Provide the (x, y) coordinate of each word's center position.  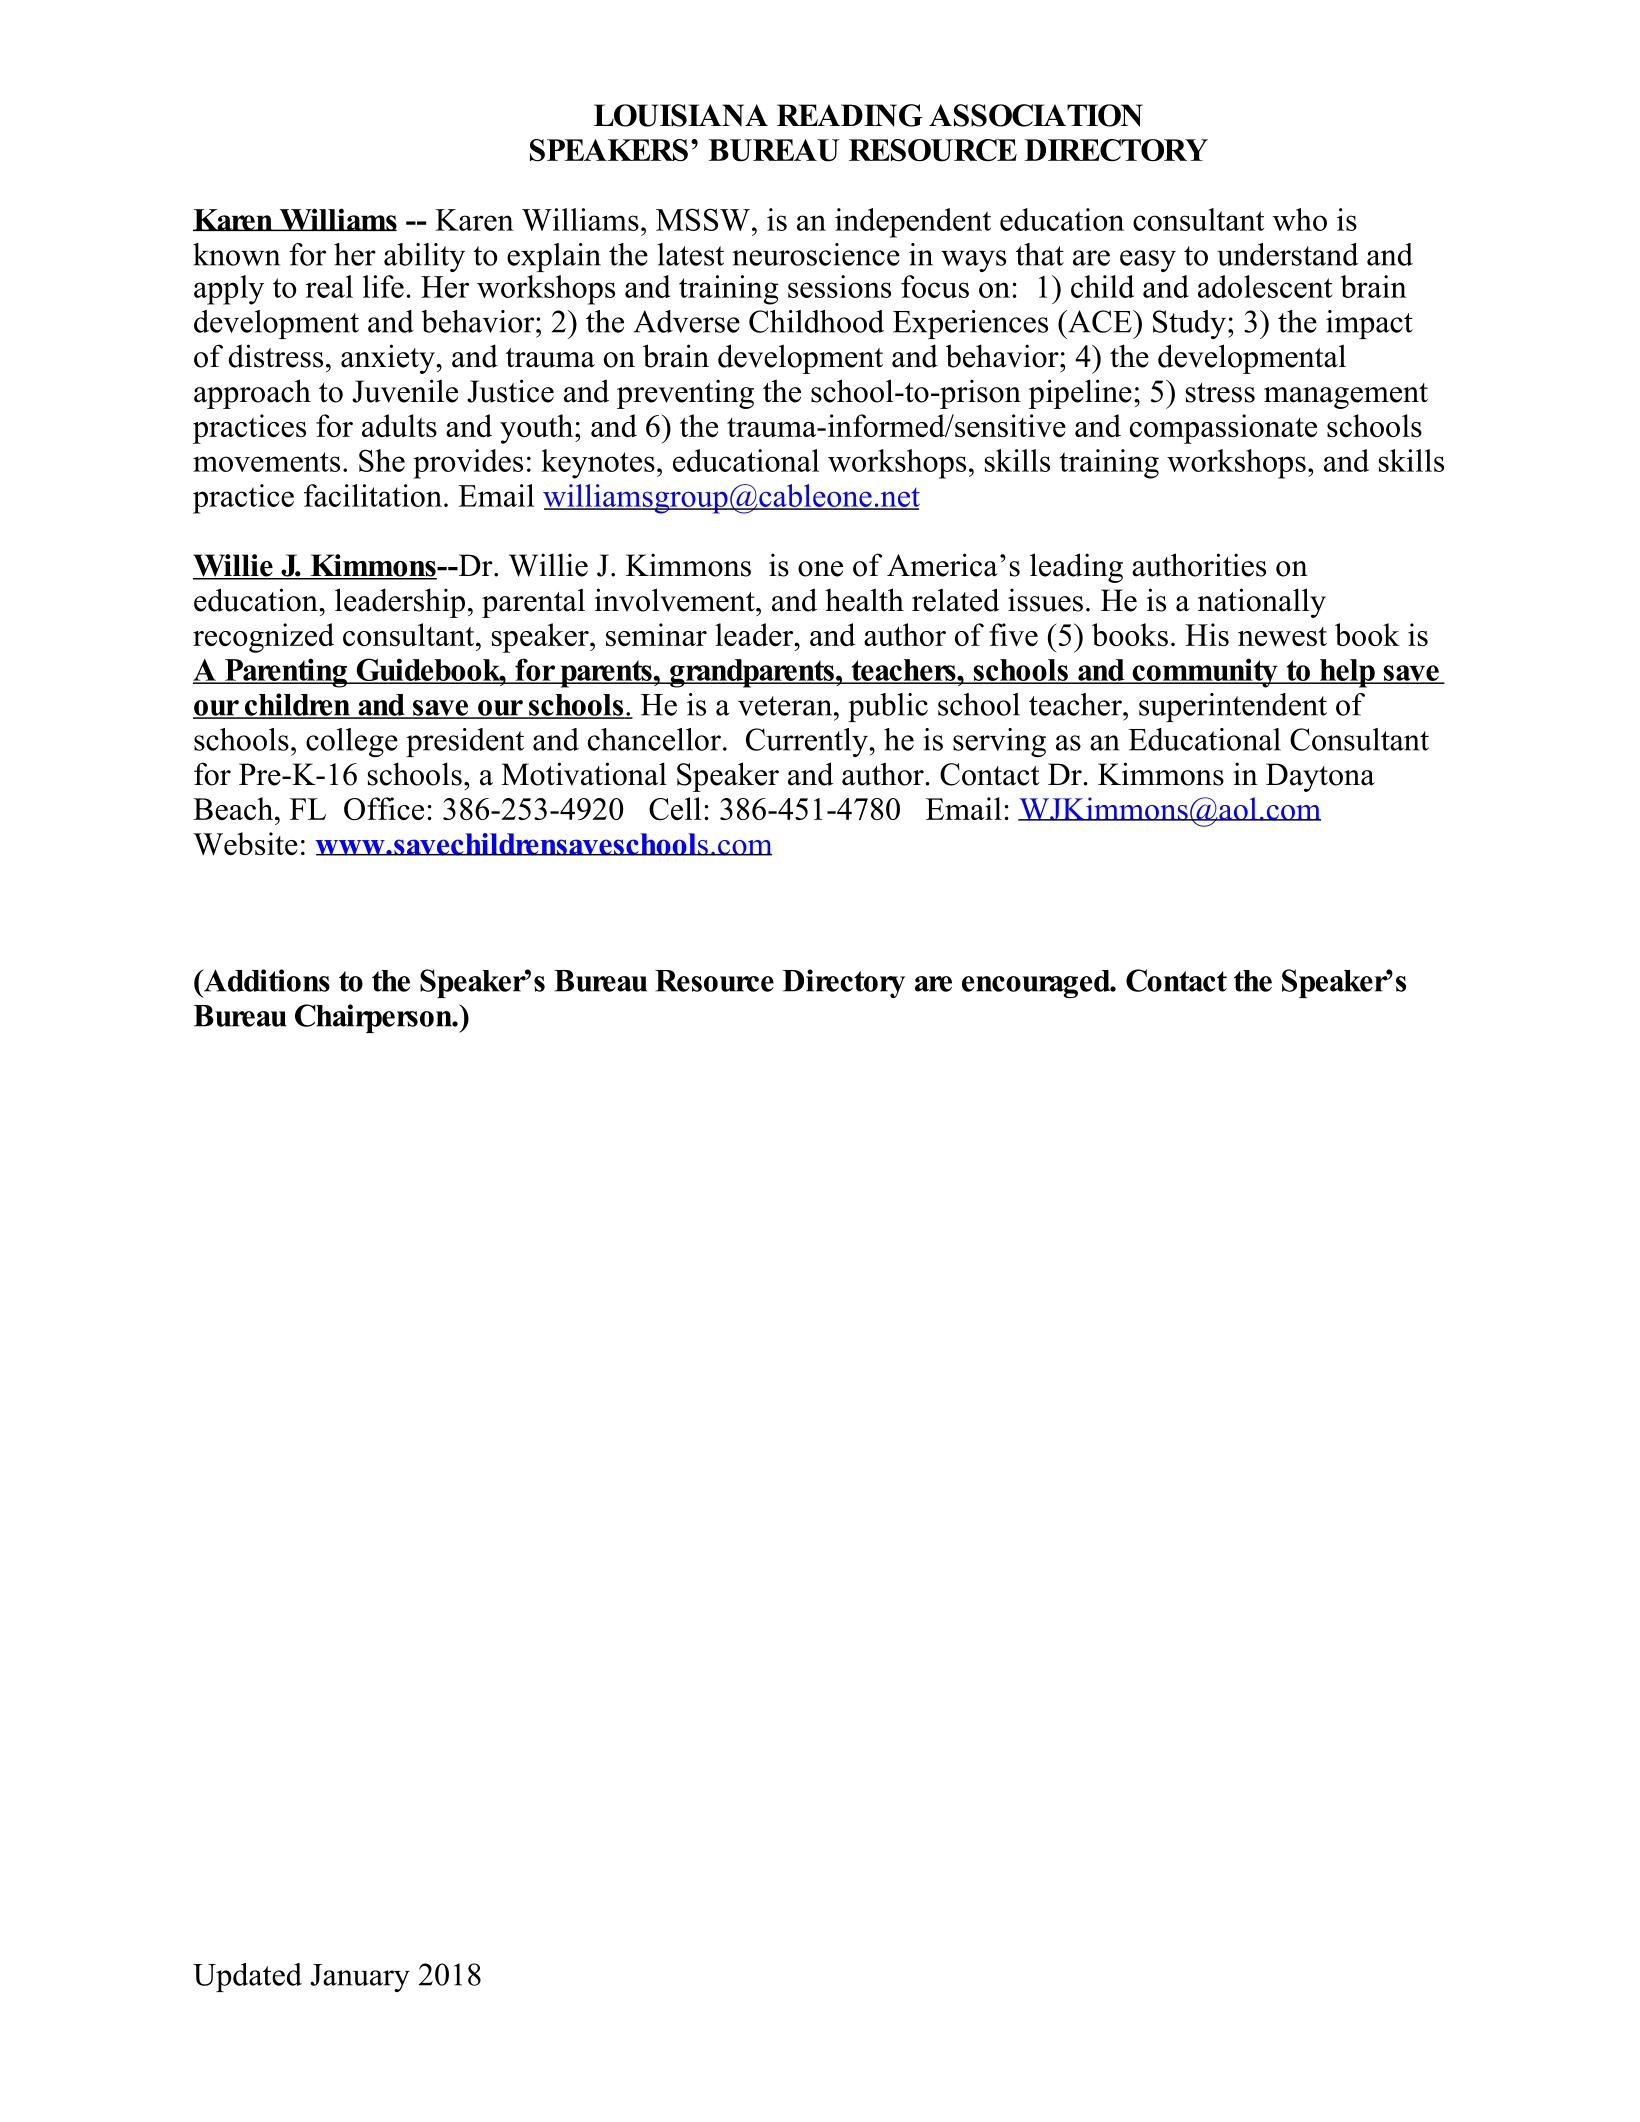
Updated (247, 1977)
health (864, 600)
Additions (265, 980)
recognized (263, 638)
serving (999, 742)
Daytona (1320, 777)
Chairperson (374, 1018)
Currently (807, 742)
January (360, 1978)
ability (424, 257)
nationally (1262, 603)
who (1300, 219)
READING (850, 115)
